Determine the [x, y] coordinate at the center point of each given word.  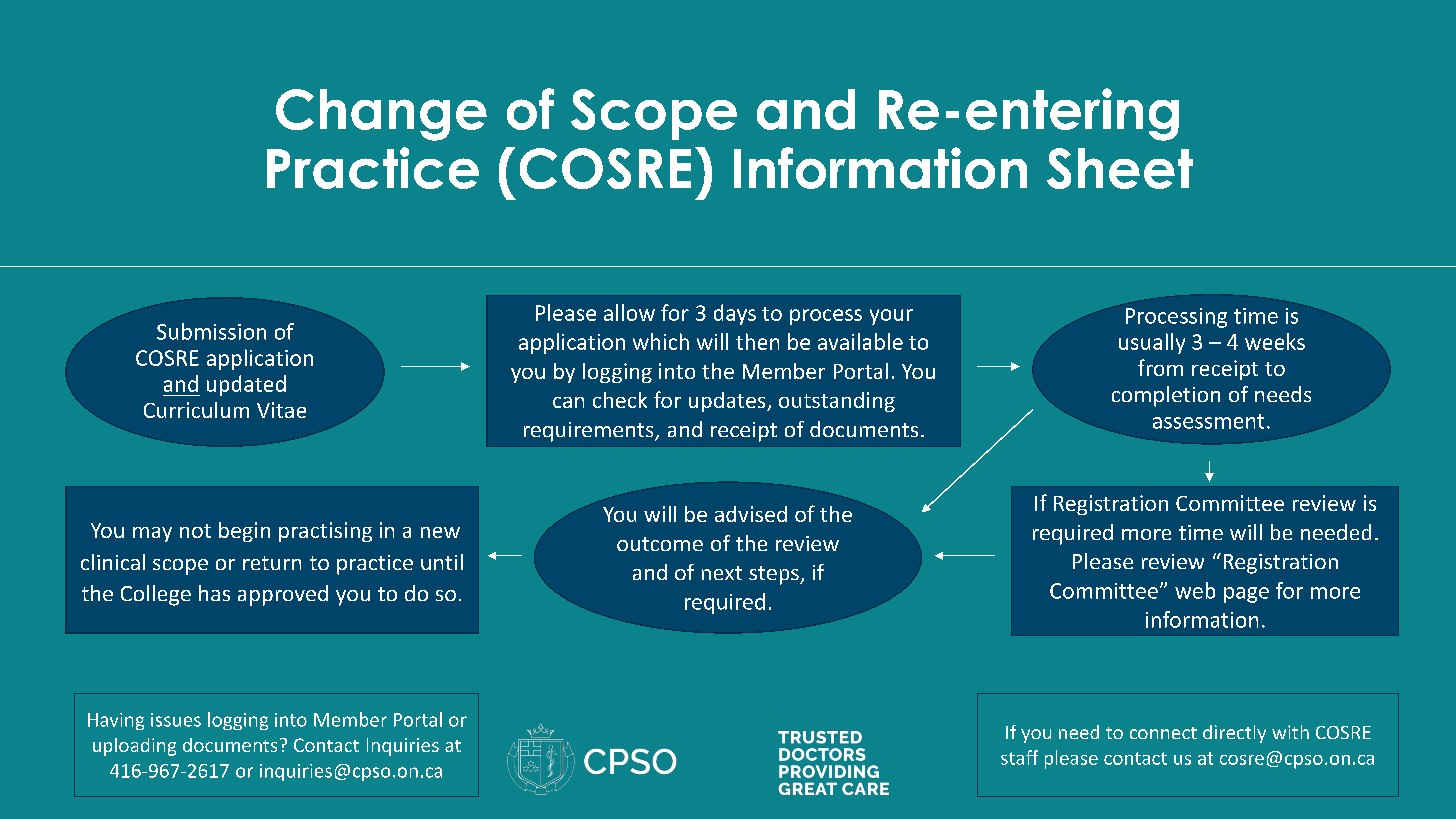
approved [283, 595]
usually [1152, 343]
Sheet [1120, 168]
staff [1019, 757]
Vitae [281, 410]
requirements [590, 432]
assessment [1208, 421]
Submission [211, 331]
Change [381, 115]
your [891, 317]
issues [176, 720]
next [722, 573]
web [1195, 590]
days [735, 314]
